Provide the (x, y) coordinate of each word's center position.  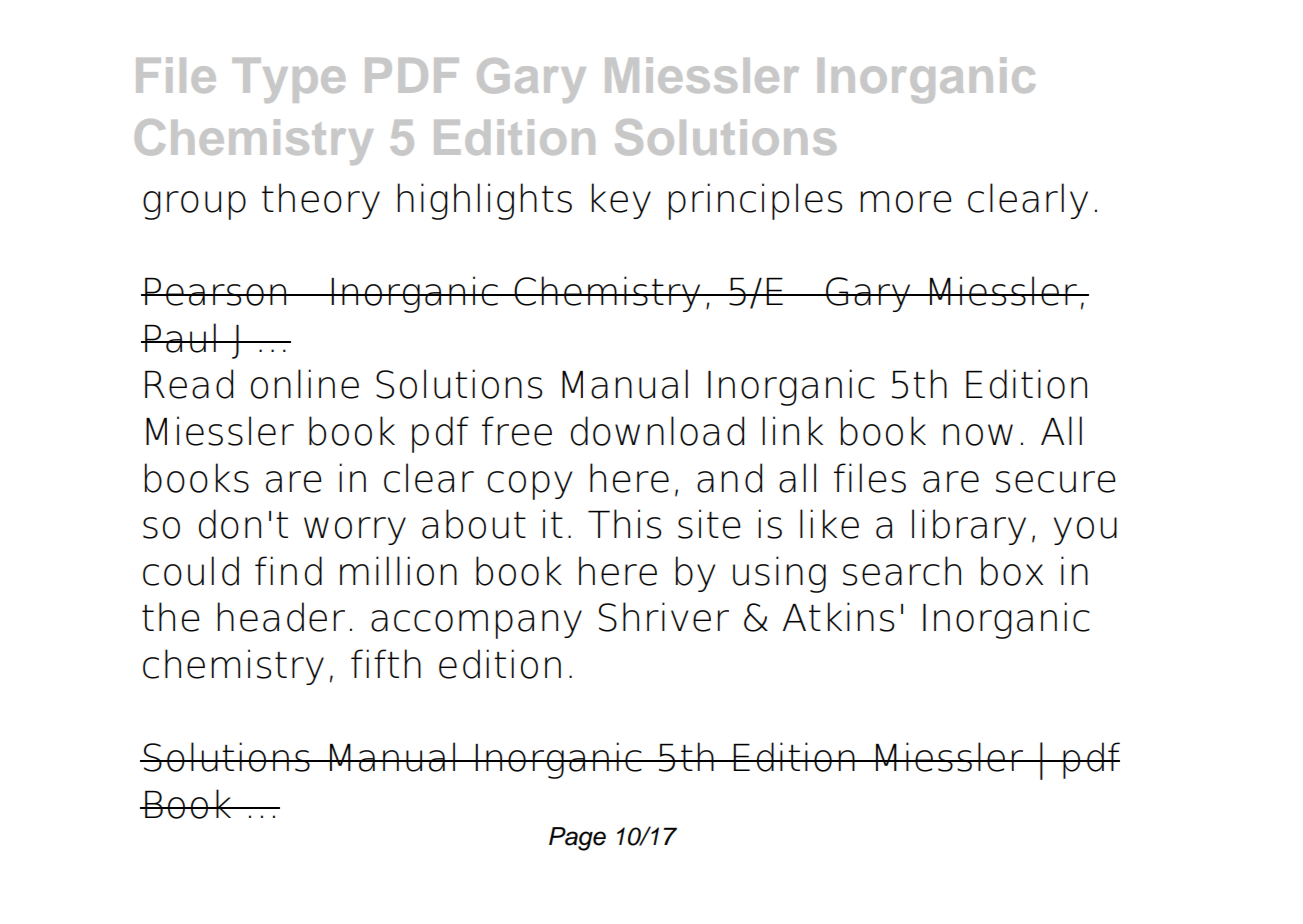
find (288, 571)
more (906, 202)
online (305, 384)
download (657, 431)
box (1012, 571)
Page (577, 839)
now (978, 435)
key (621, 201)
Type (288, 80)
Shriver (664, 617)
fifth (386, 663)
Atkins (838, 617)
